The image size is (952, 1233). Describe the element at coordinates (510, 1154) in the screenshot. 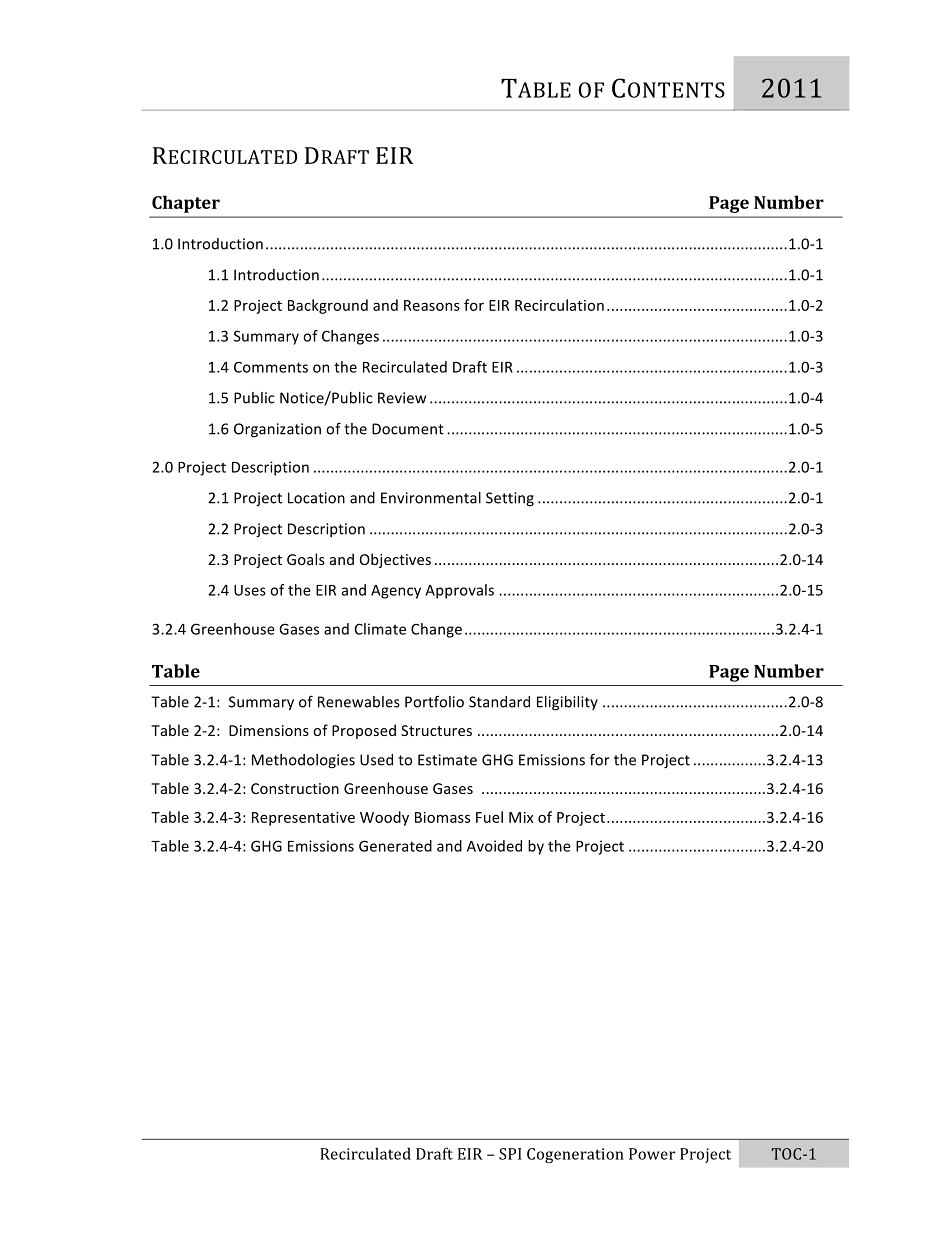

I see `SPI` at that location.
